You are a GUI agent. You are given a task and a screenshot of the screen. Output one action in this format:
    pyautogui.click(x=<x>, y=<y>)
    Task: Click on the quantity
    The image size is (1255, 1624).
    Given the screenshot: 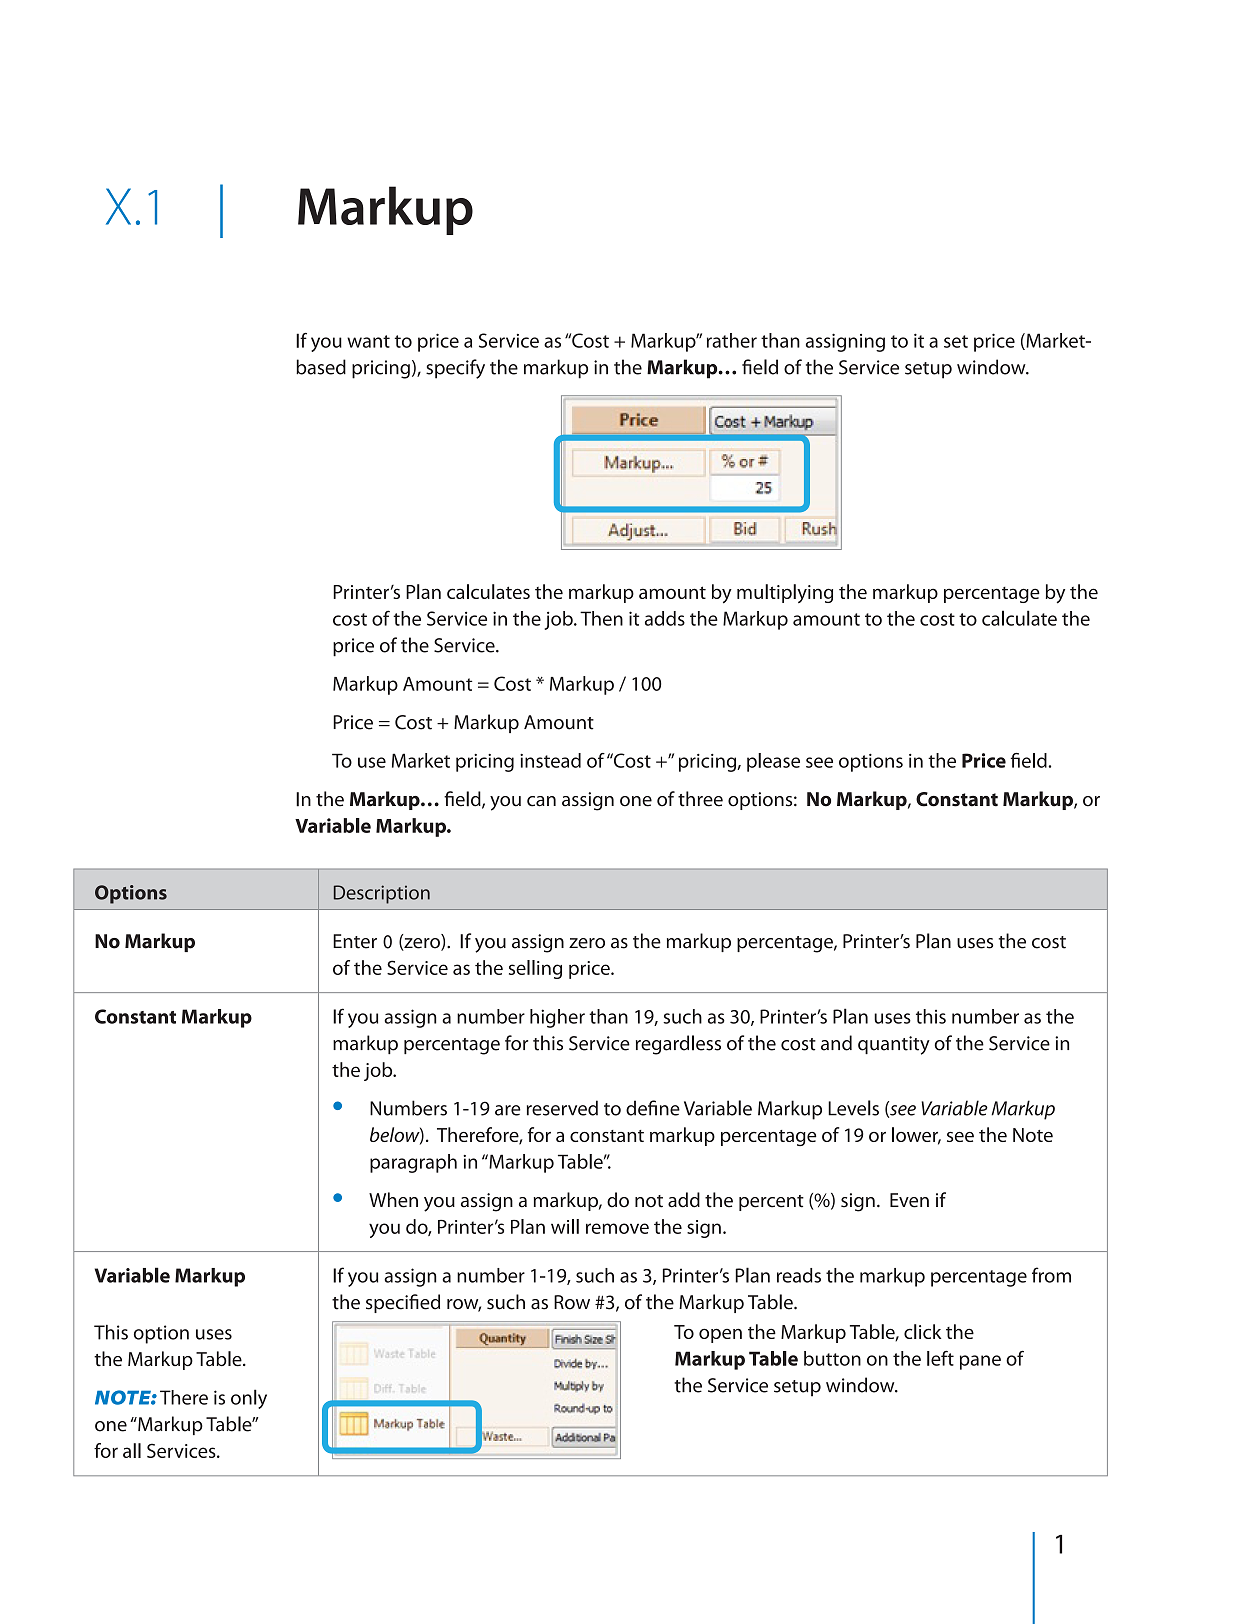 What is the action you would take?
    pyautogui.click(x=894, y=1045)
